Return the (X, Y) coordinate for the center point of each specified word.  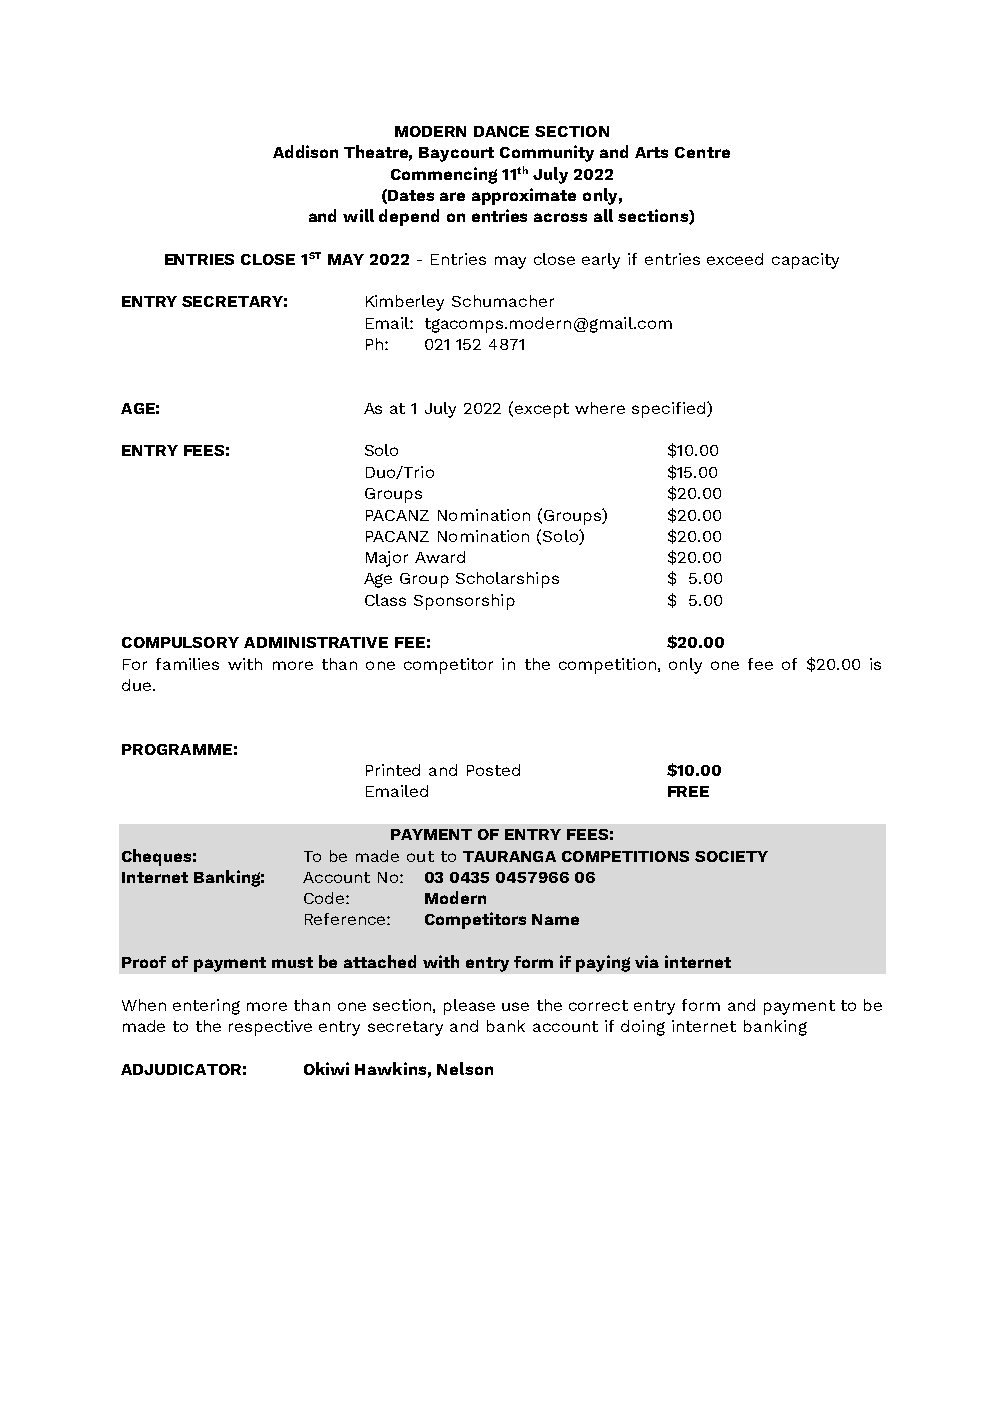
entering (206, 1007)
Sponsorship (464, 602)
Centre (702, 152)
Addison (305, 151)
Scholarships (507, 580)
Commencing (444, 175)
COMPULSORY (180, 642)
